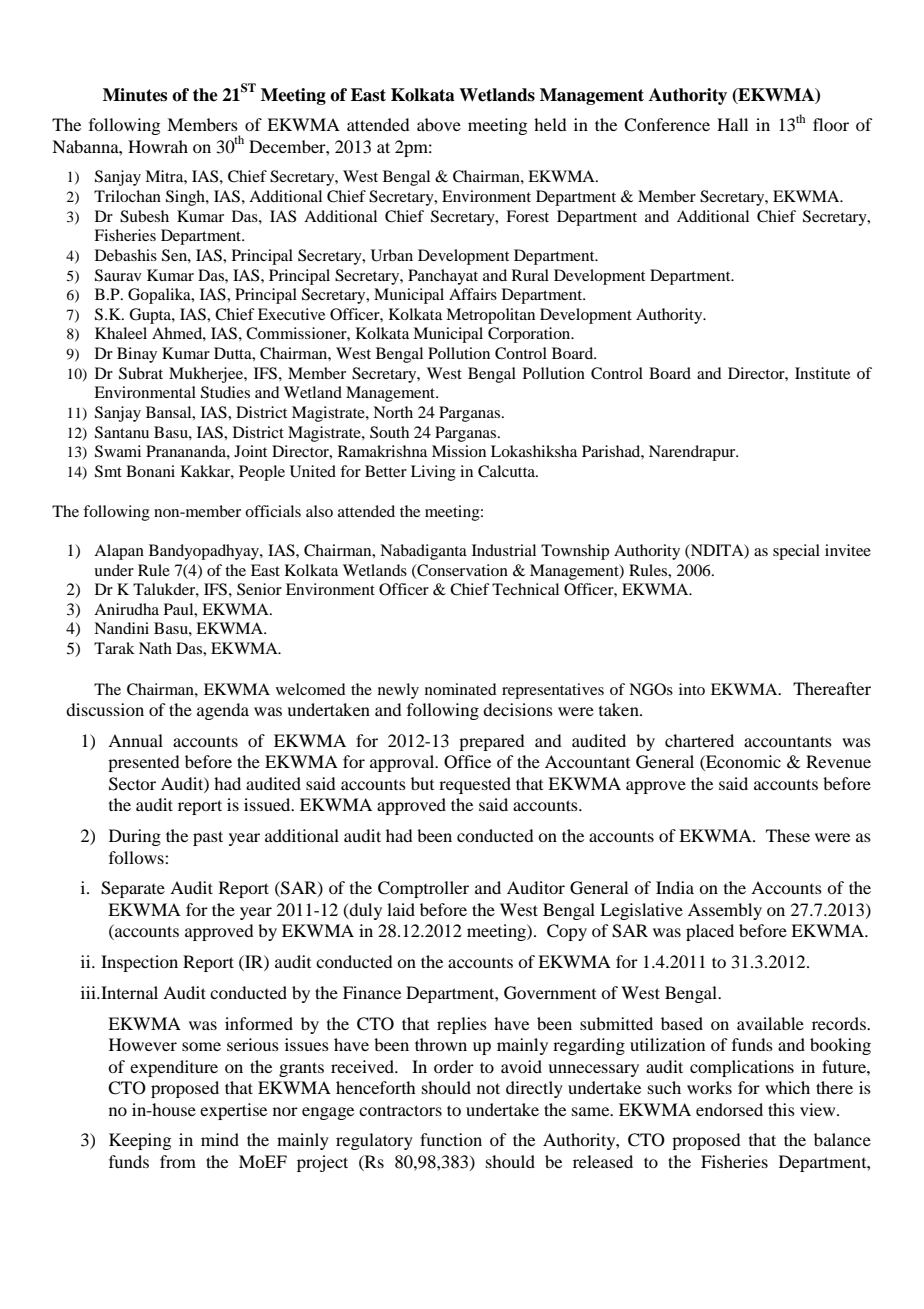  I want to click on Nath, so click(155, 648).
